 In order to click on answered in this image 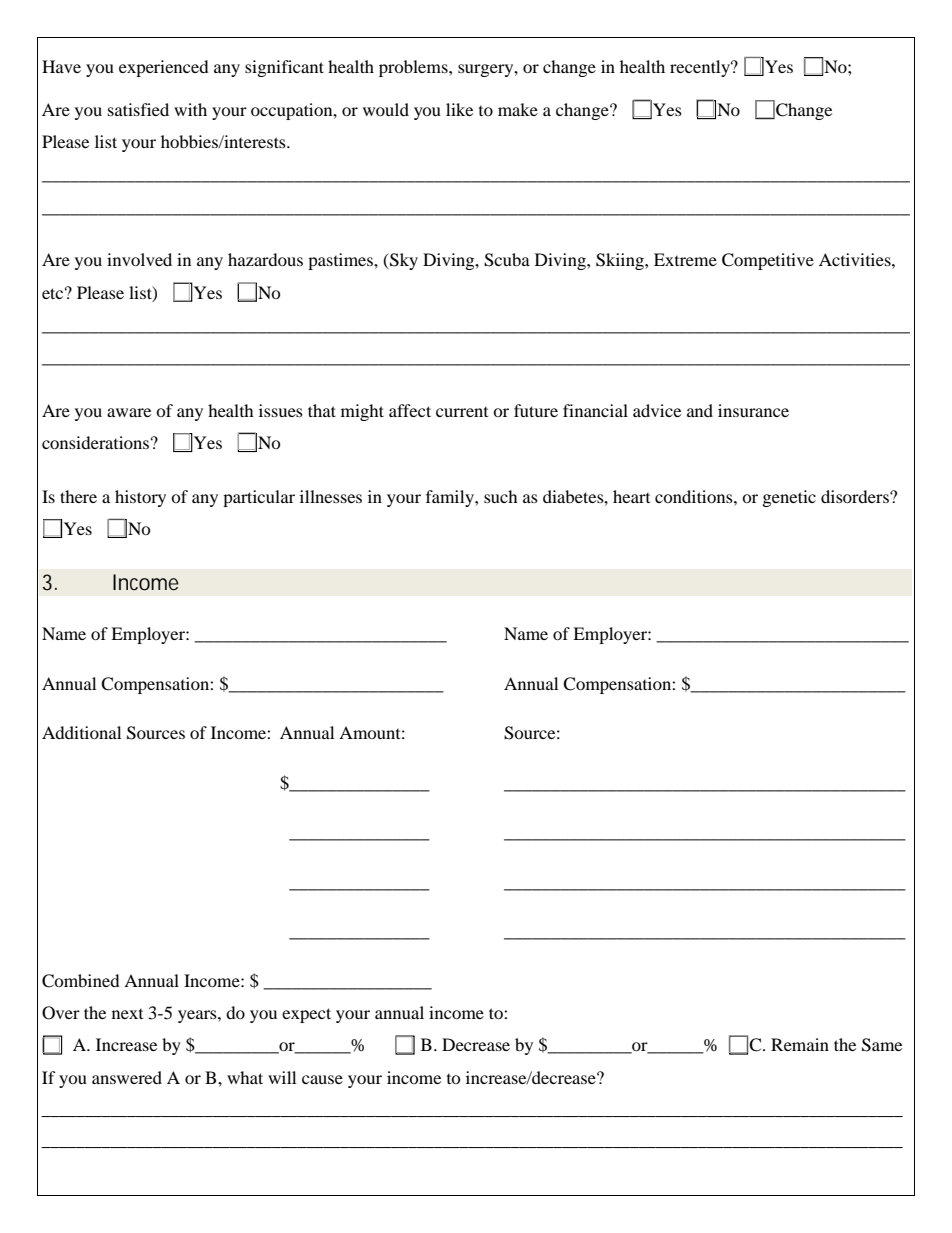, I will do `click(127, 1077)`.
